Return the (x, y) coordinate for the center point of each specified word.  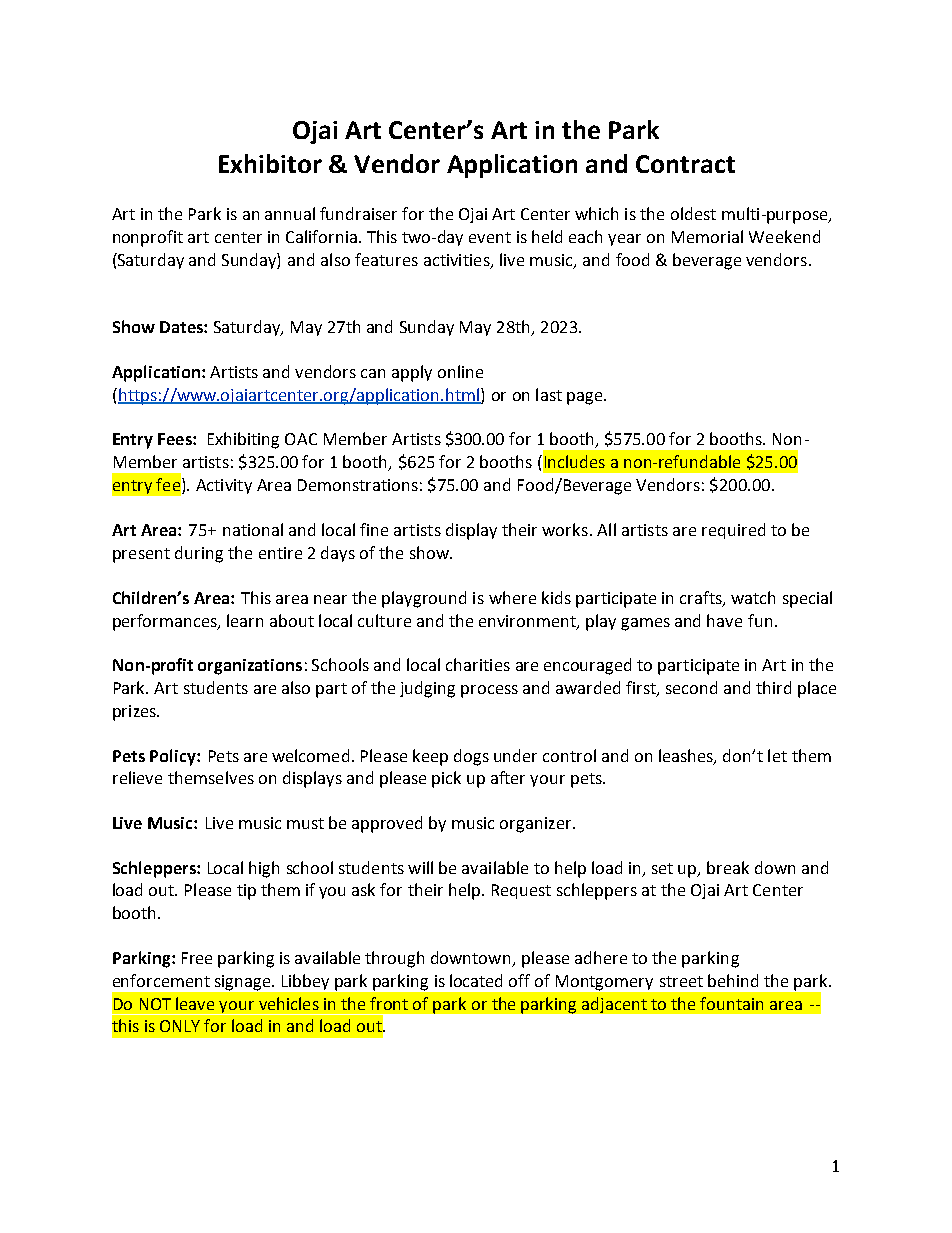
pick (446, 779)
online (460, 371)
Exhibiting (243, 440)
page (586, 398)
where (512, 597)
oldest (693, 213)
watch (753, 597)
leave (195, 1003)
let (777, 755)
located (476, 980)
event (490, 237)
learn (245, 620)
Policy (174, 757)
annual (290, 213)
